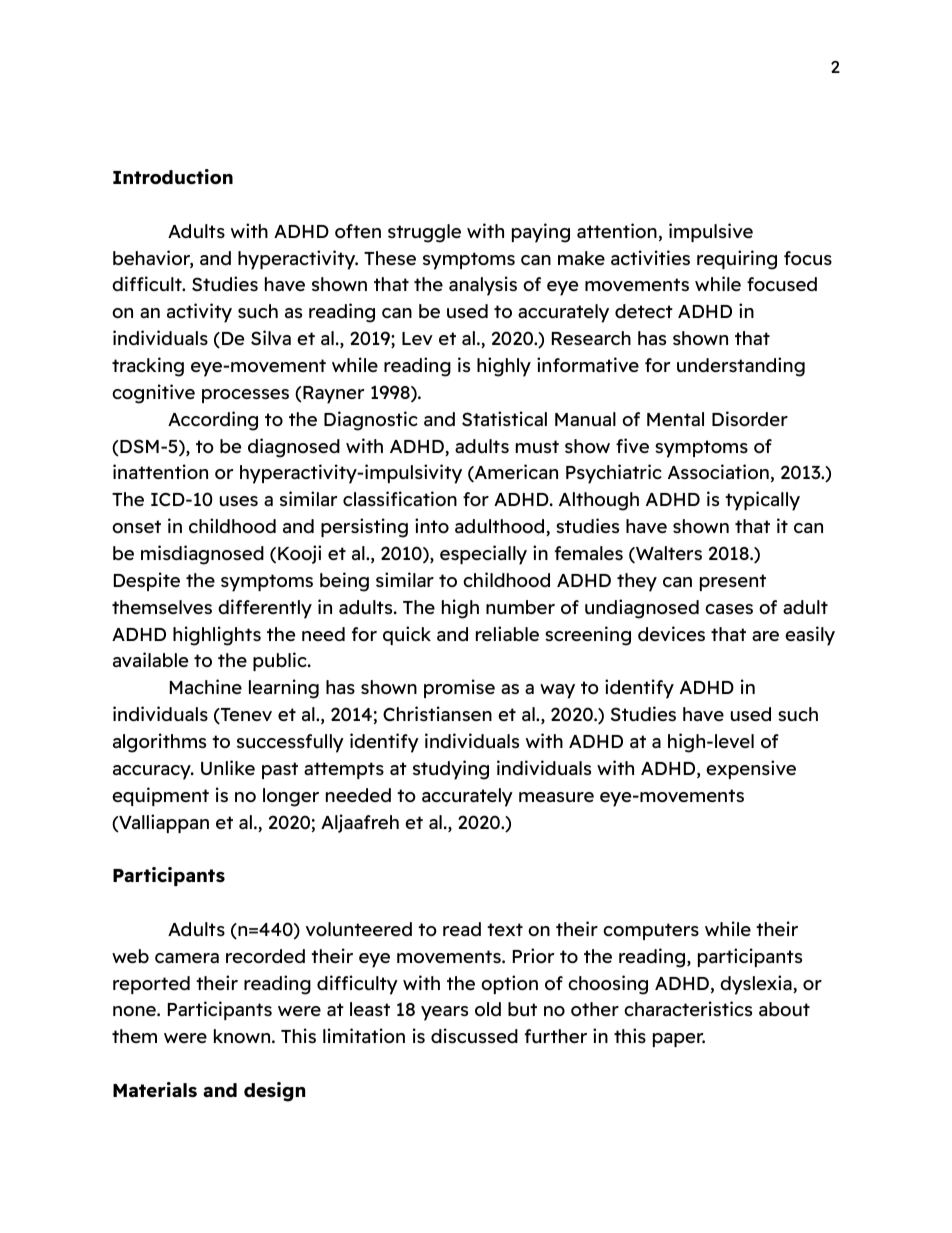 Image resolution: width=952 pixels, height=1233 pixels. I want to click on Introduction, so click(173, 176).
